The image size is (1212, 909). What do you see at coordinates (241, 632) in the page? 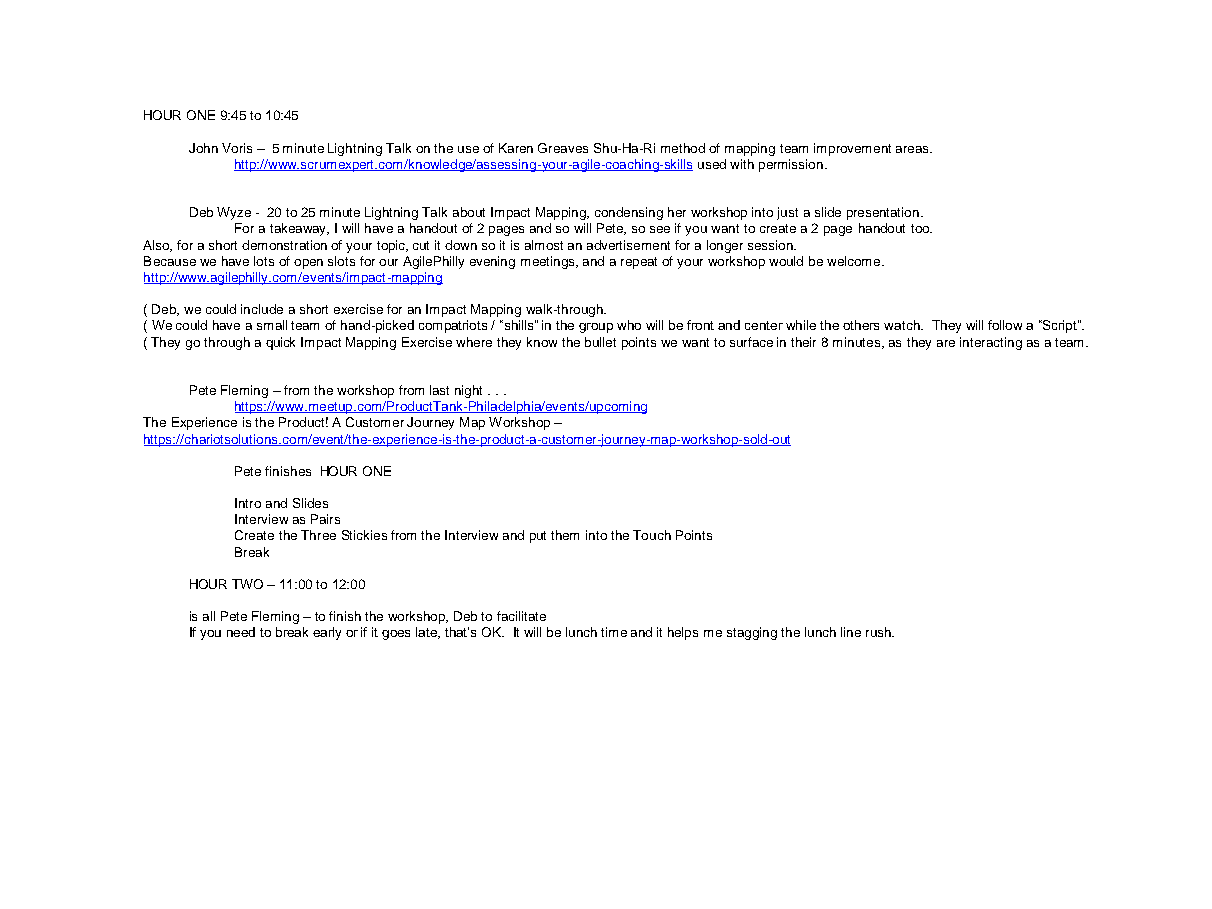
I see `need` at bounding box center [241, 632].
